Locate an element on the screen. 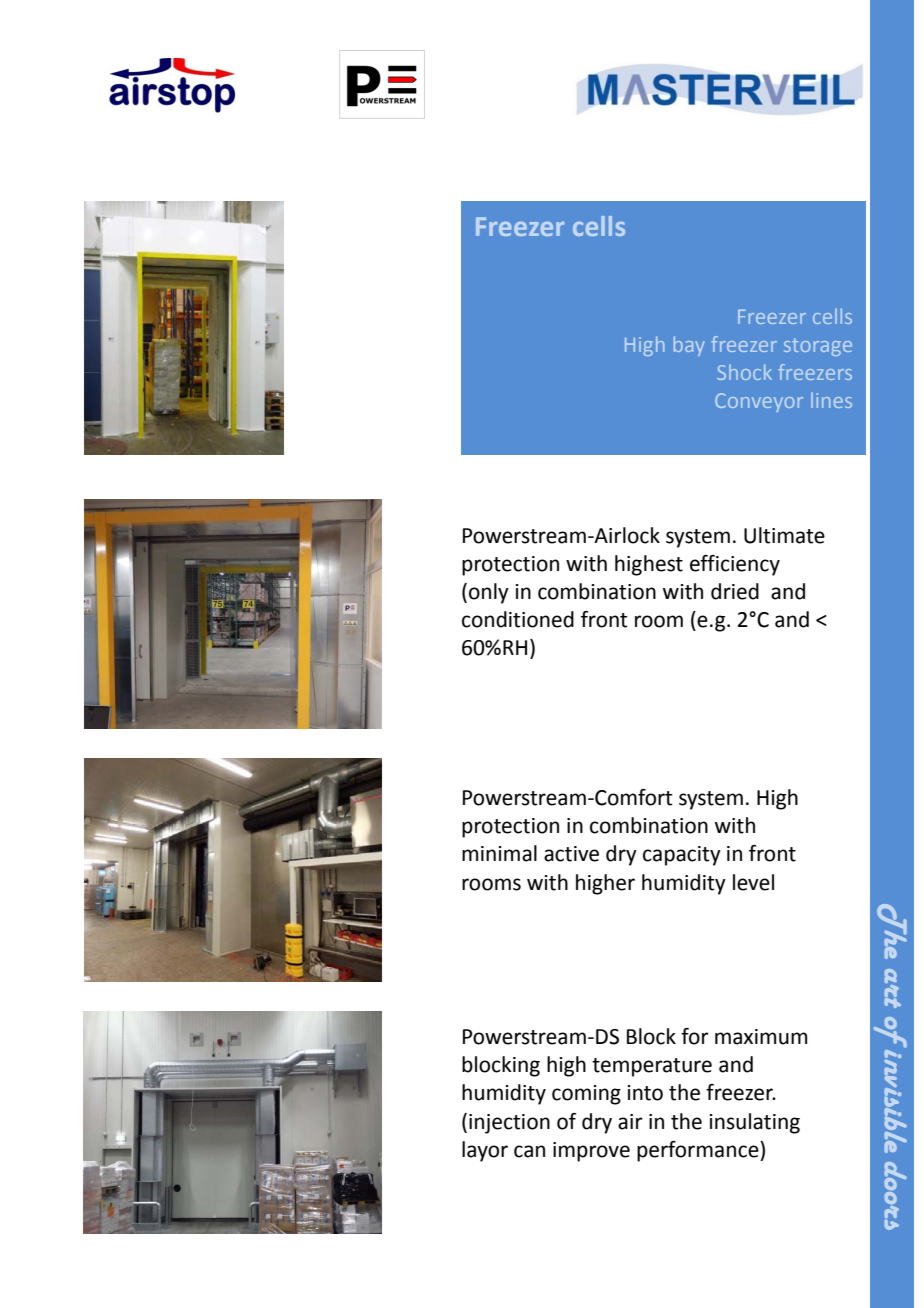 This screenshot has height=1308, width=924. capacity is located at coordinates (682, 856).
